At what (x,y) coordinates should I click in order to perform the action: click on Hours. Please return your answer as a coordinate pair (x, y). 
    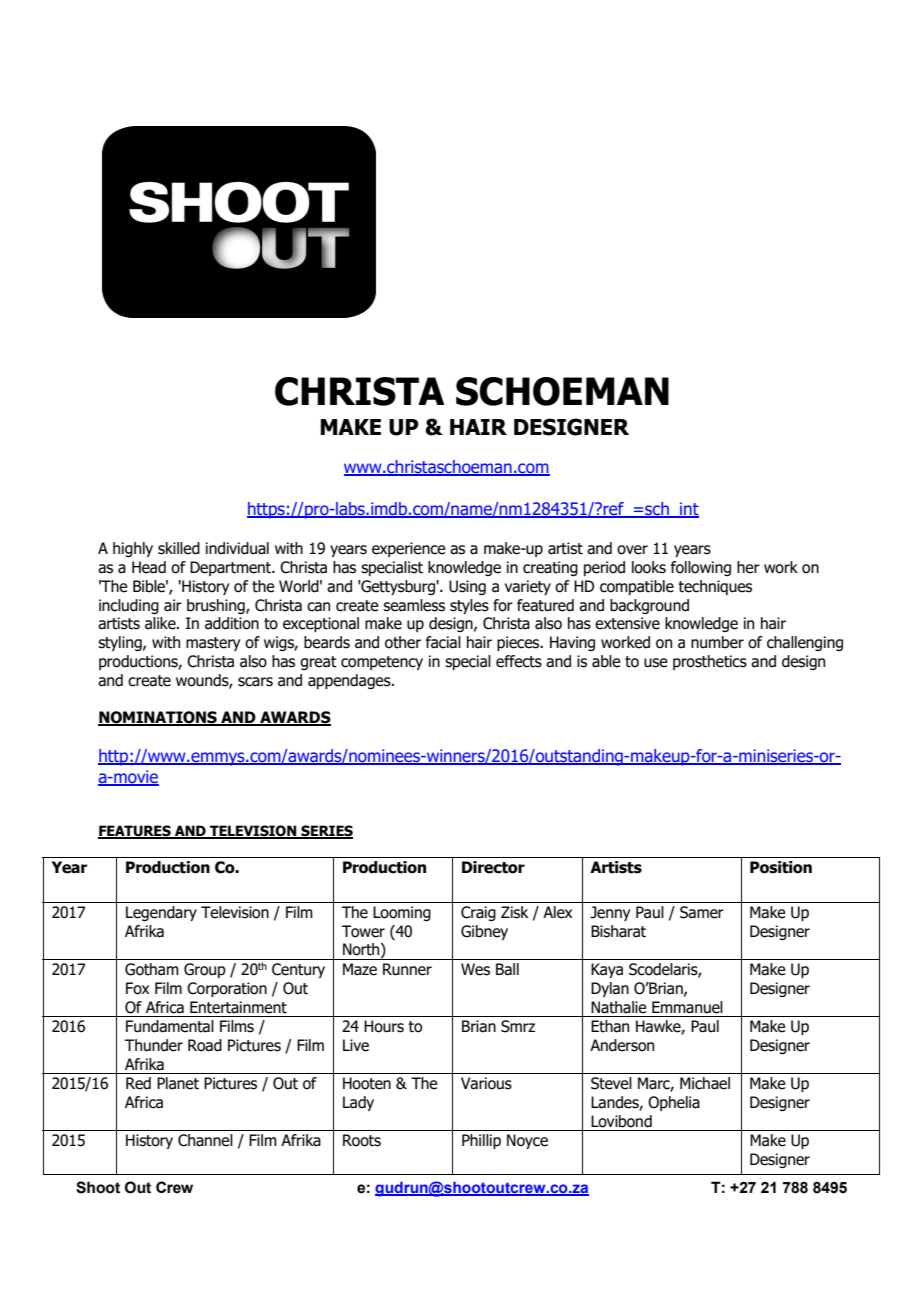
    Looking at the image, I should click on (384, 1026).
